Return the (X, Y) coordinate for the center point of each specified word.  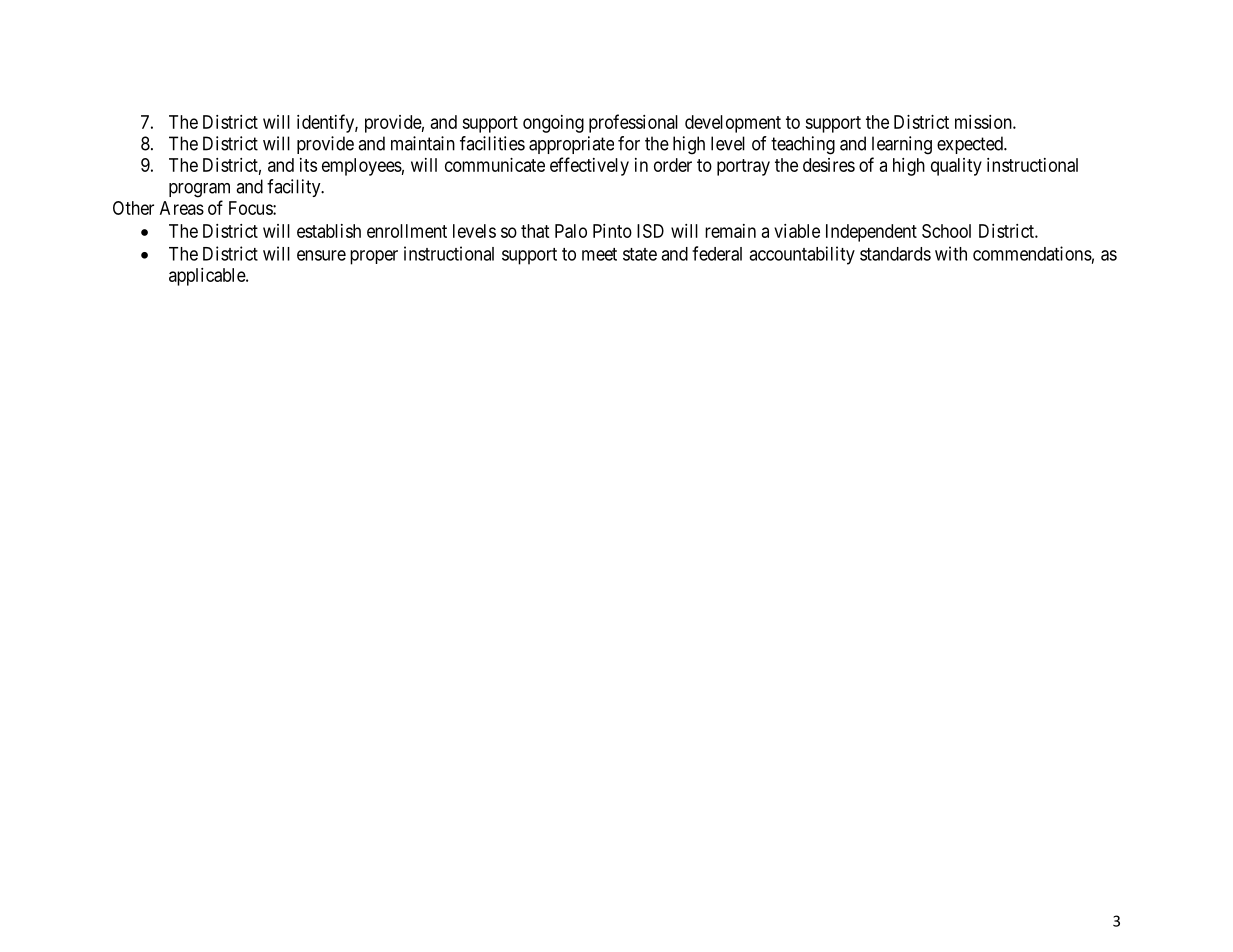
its (308, 165)
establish (329, 231)
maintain (423, 143)
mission (984, 122)
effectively (589, 166)
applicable (208, 277)
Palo (571, 231)
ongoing (553, 124)
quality (956, 167)
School (946, 231)
